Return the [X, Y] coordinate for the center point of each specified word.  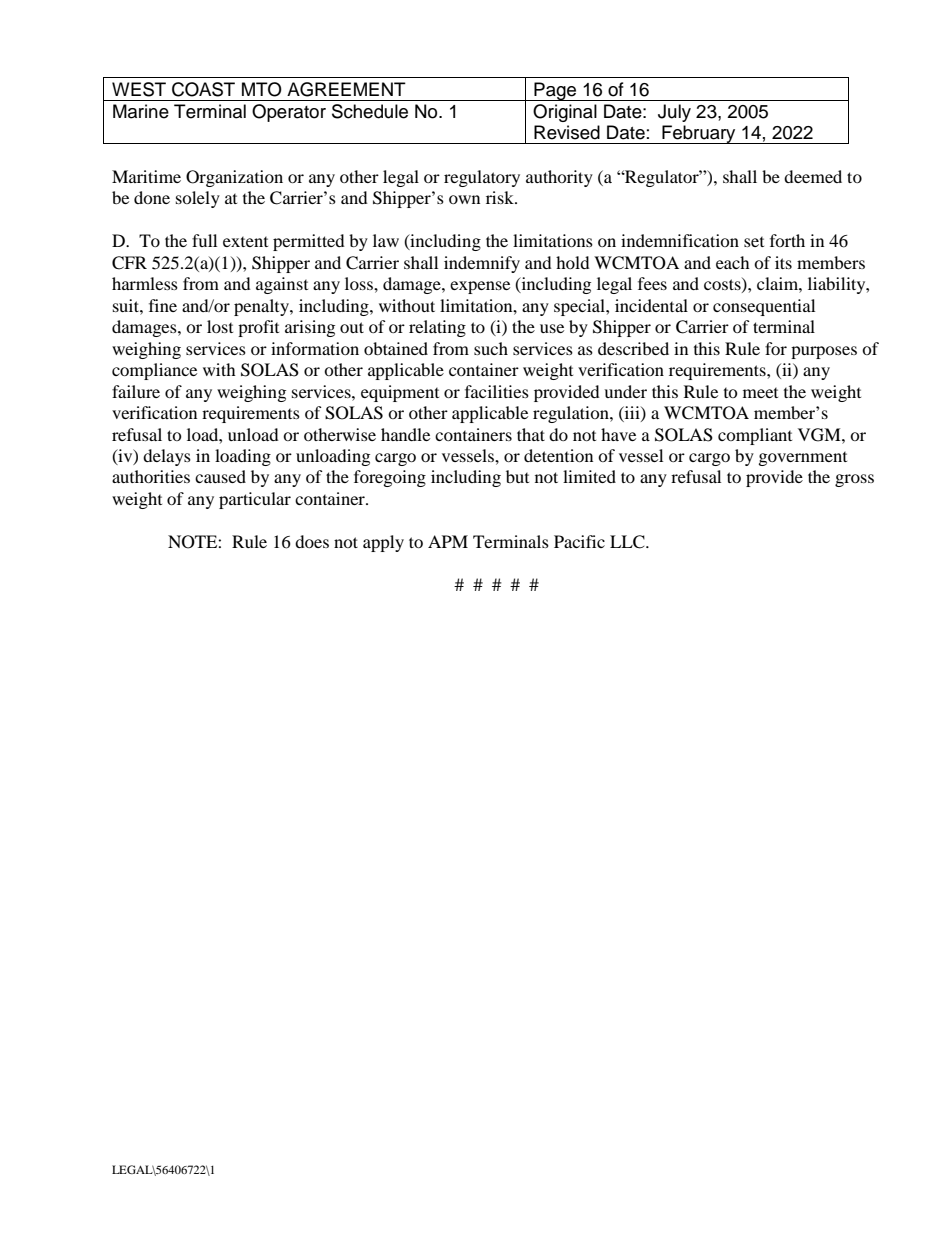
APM [448, 541]
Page [555, 91]
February [699, 134]
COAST [203, 89]
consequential [764, 307]
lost [220, 326]
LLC [628, 542]
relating [437, 328]
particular [255, 500]
